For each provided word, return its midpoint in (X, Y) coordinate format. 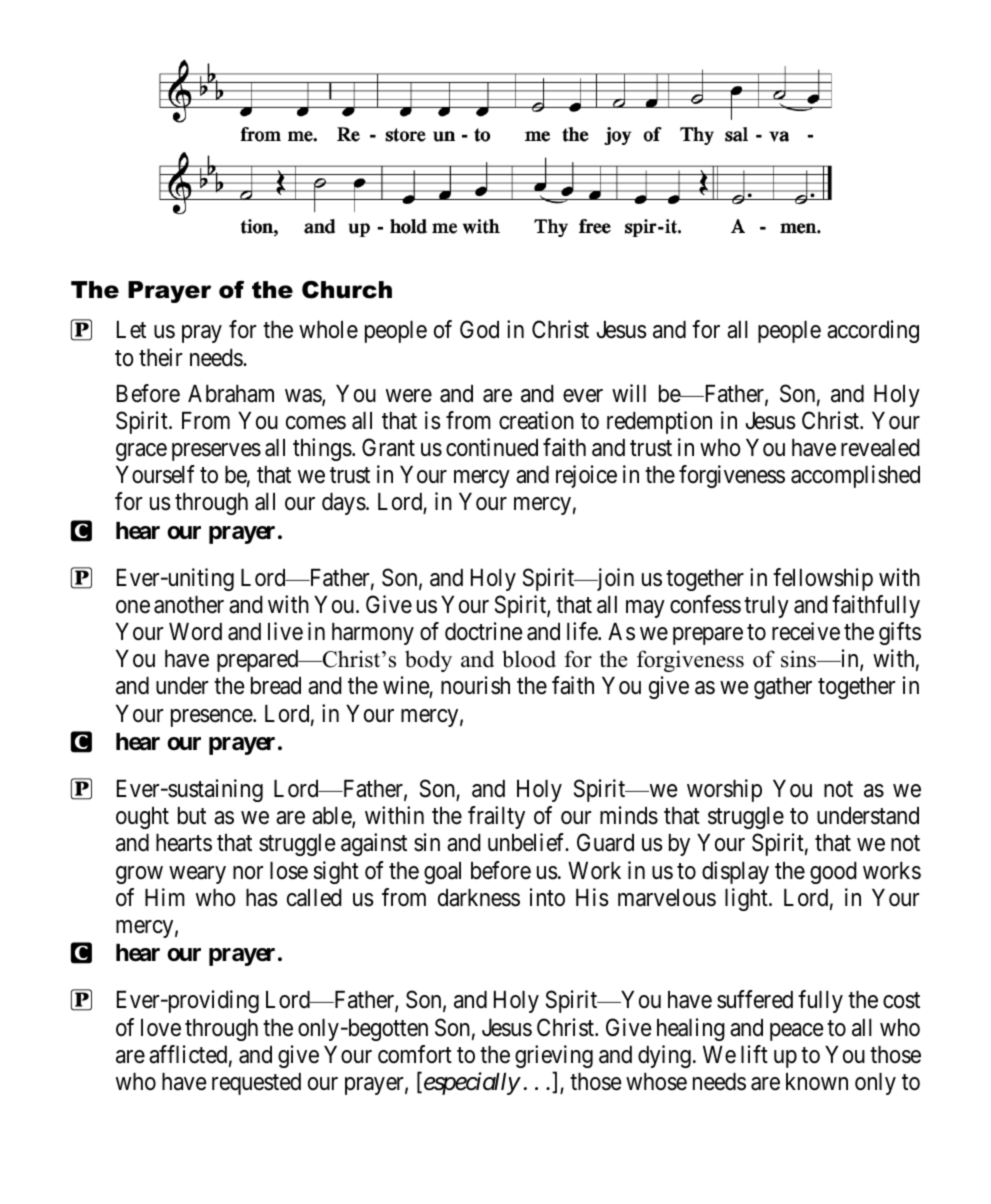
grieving (554, 1056)
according (873, 331)
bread (276, 686)
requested (256, 1084)
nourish (475, 685)
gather (783, 688)
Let (131, 330)
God (479, 329)
